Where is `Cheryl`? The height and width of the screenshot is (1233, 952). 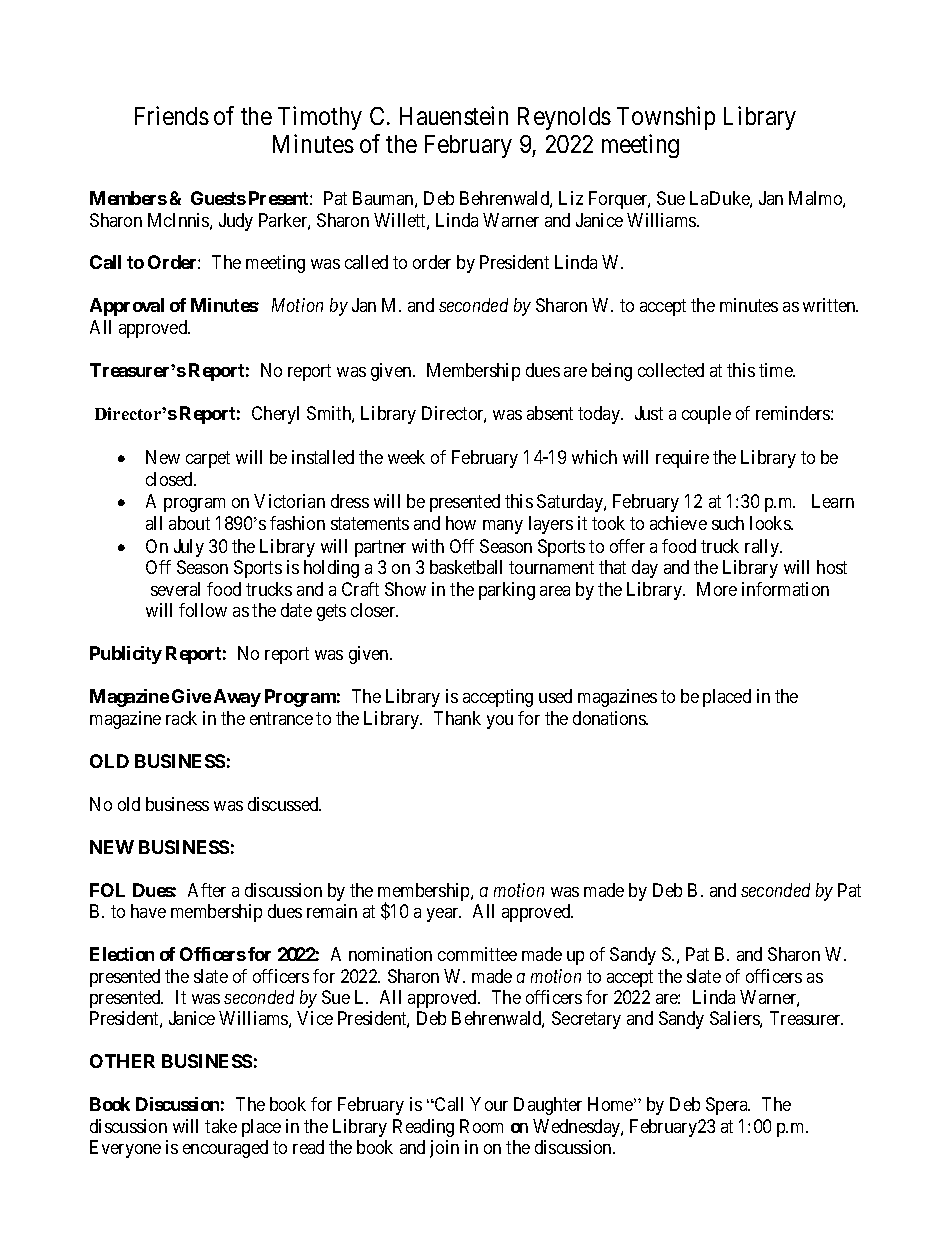
Cheryl is located at coordinates (275, 415).
